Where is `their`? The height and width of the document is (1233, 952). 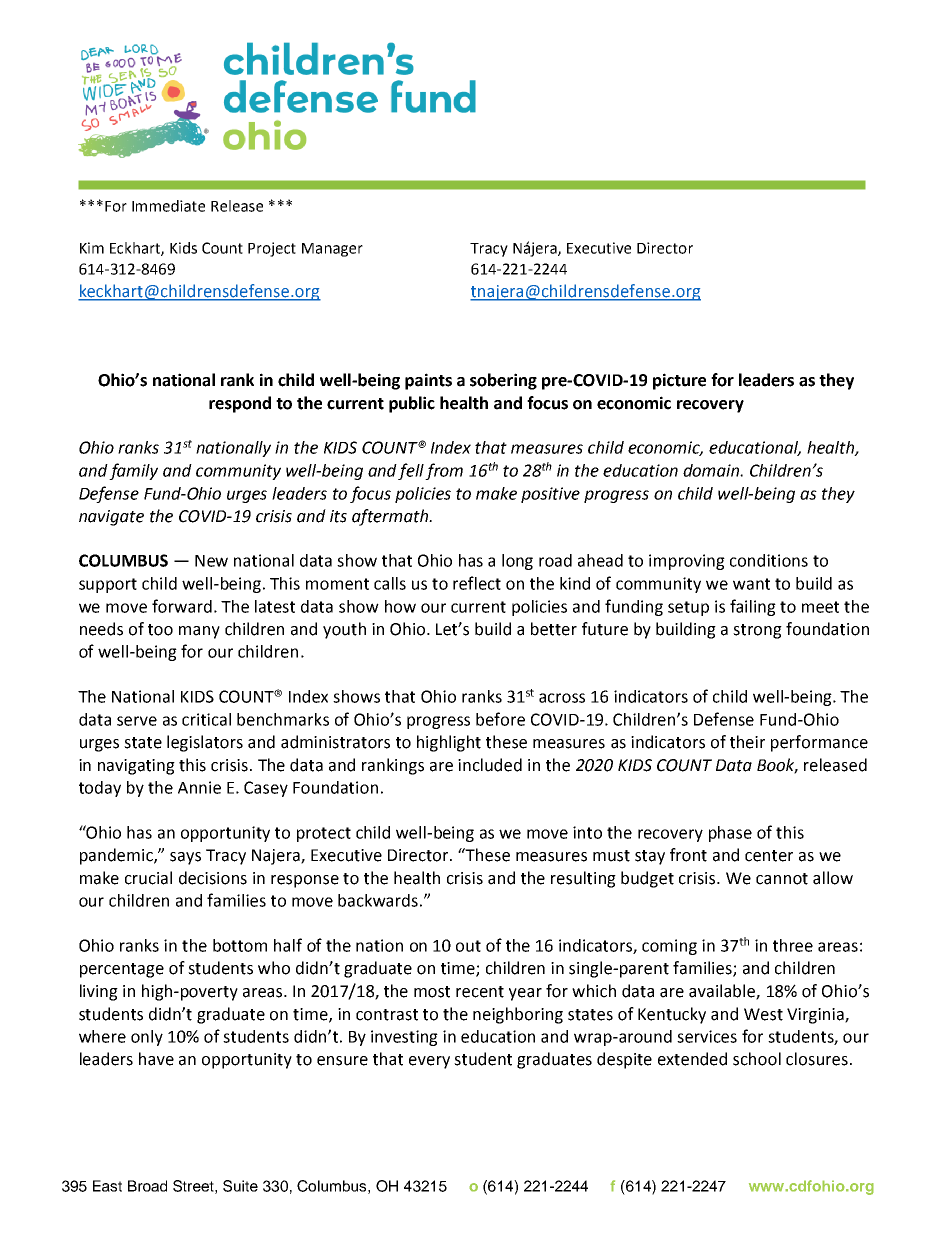
their is located at coordinates (747, 742).
